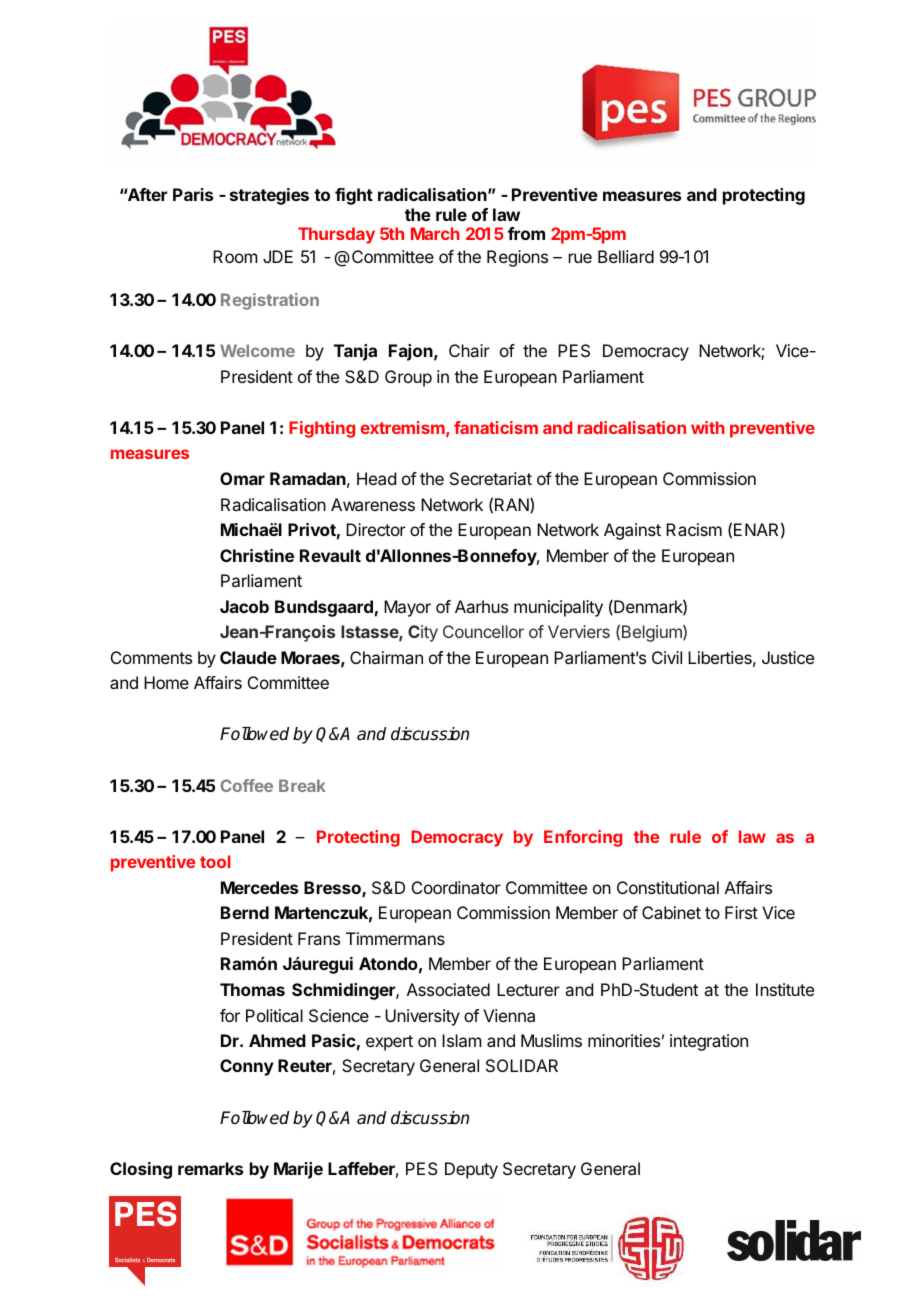  Describe the element at coordinates (709, 1042) in the screenshot. I see `integration` at that location.
